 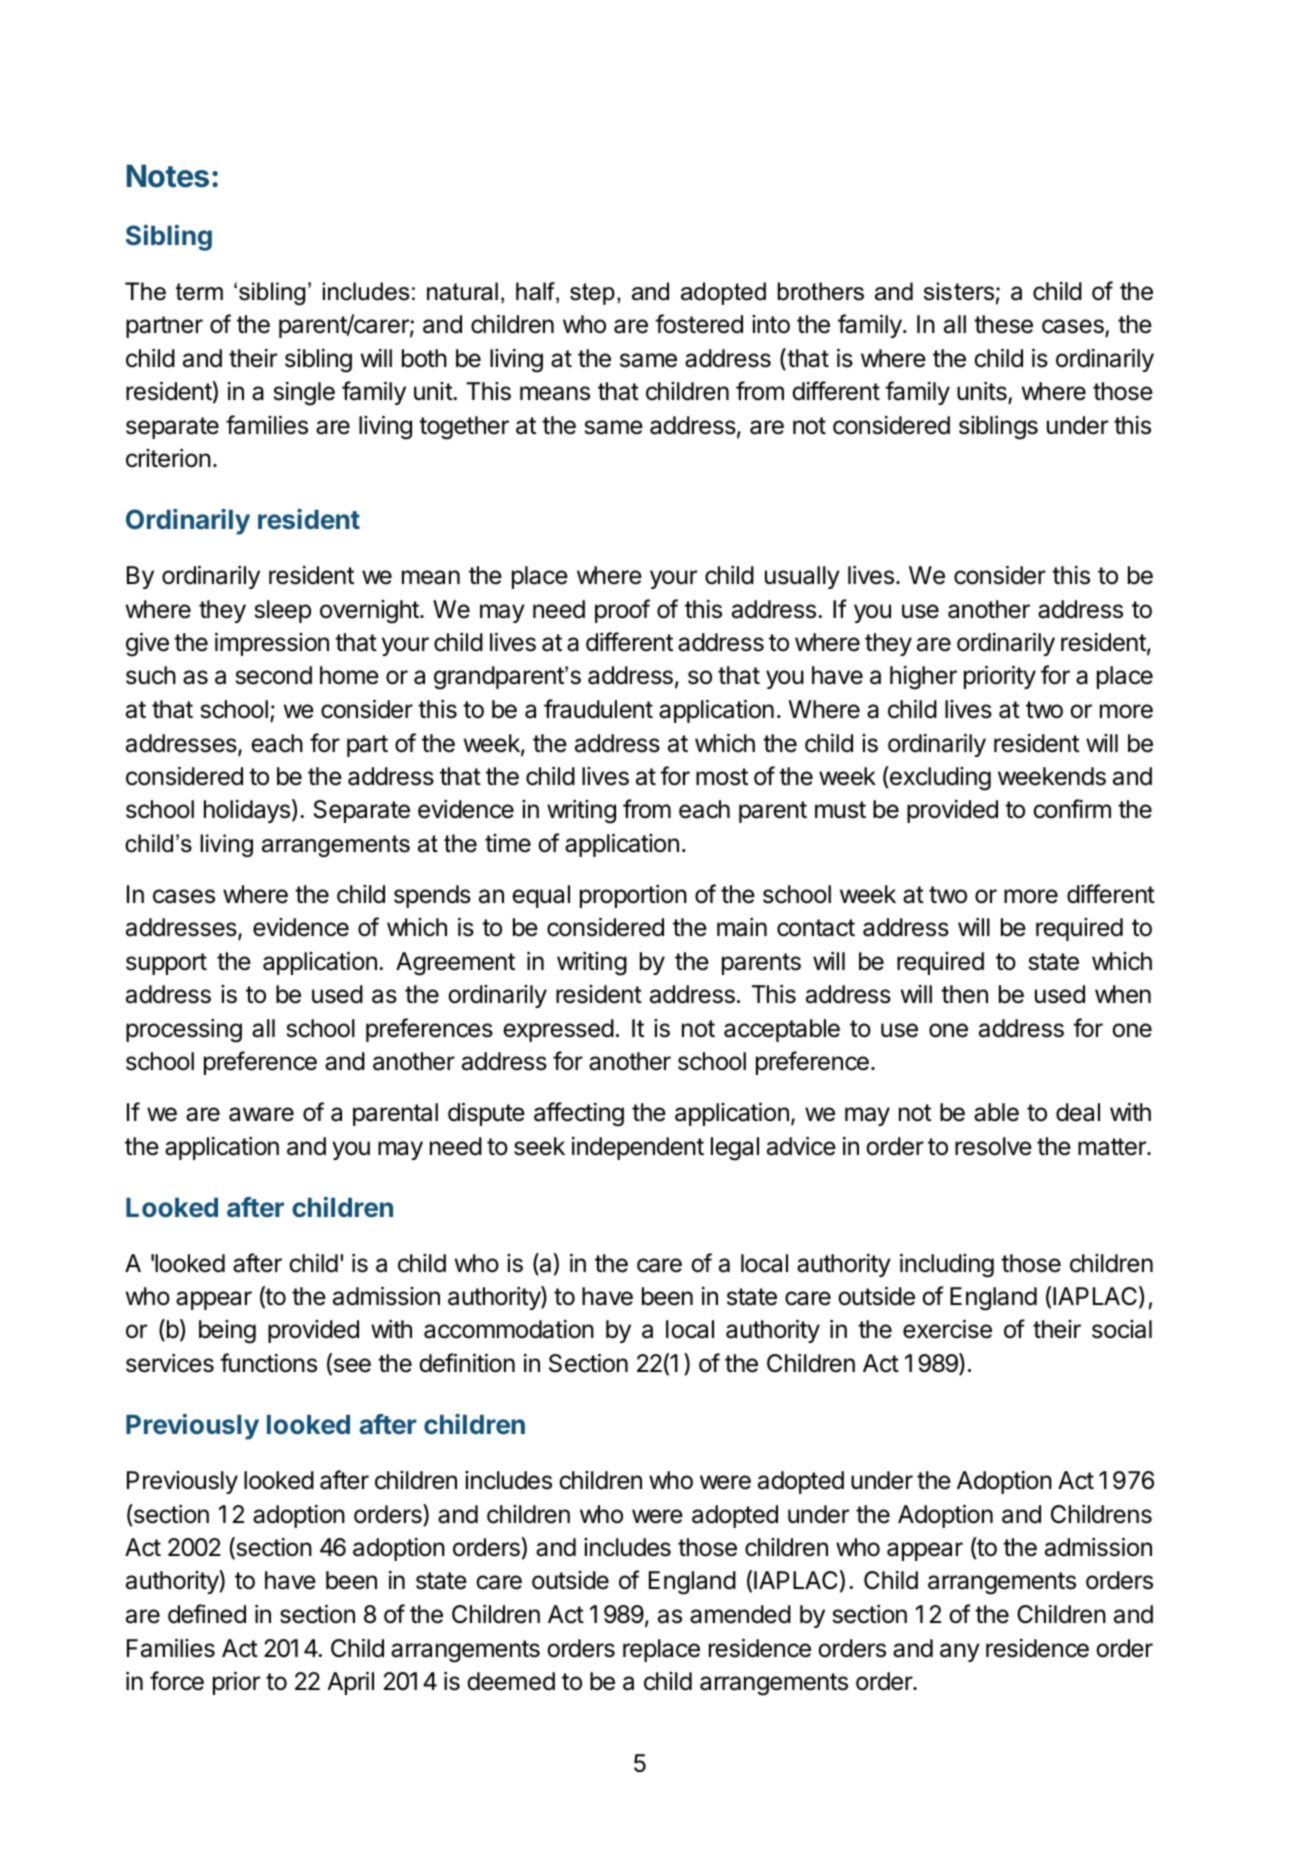 I want to click on these, so click(x=1003, y=324).
